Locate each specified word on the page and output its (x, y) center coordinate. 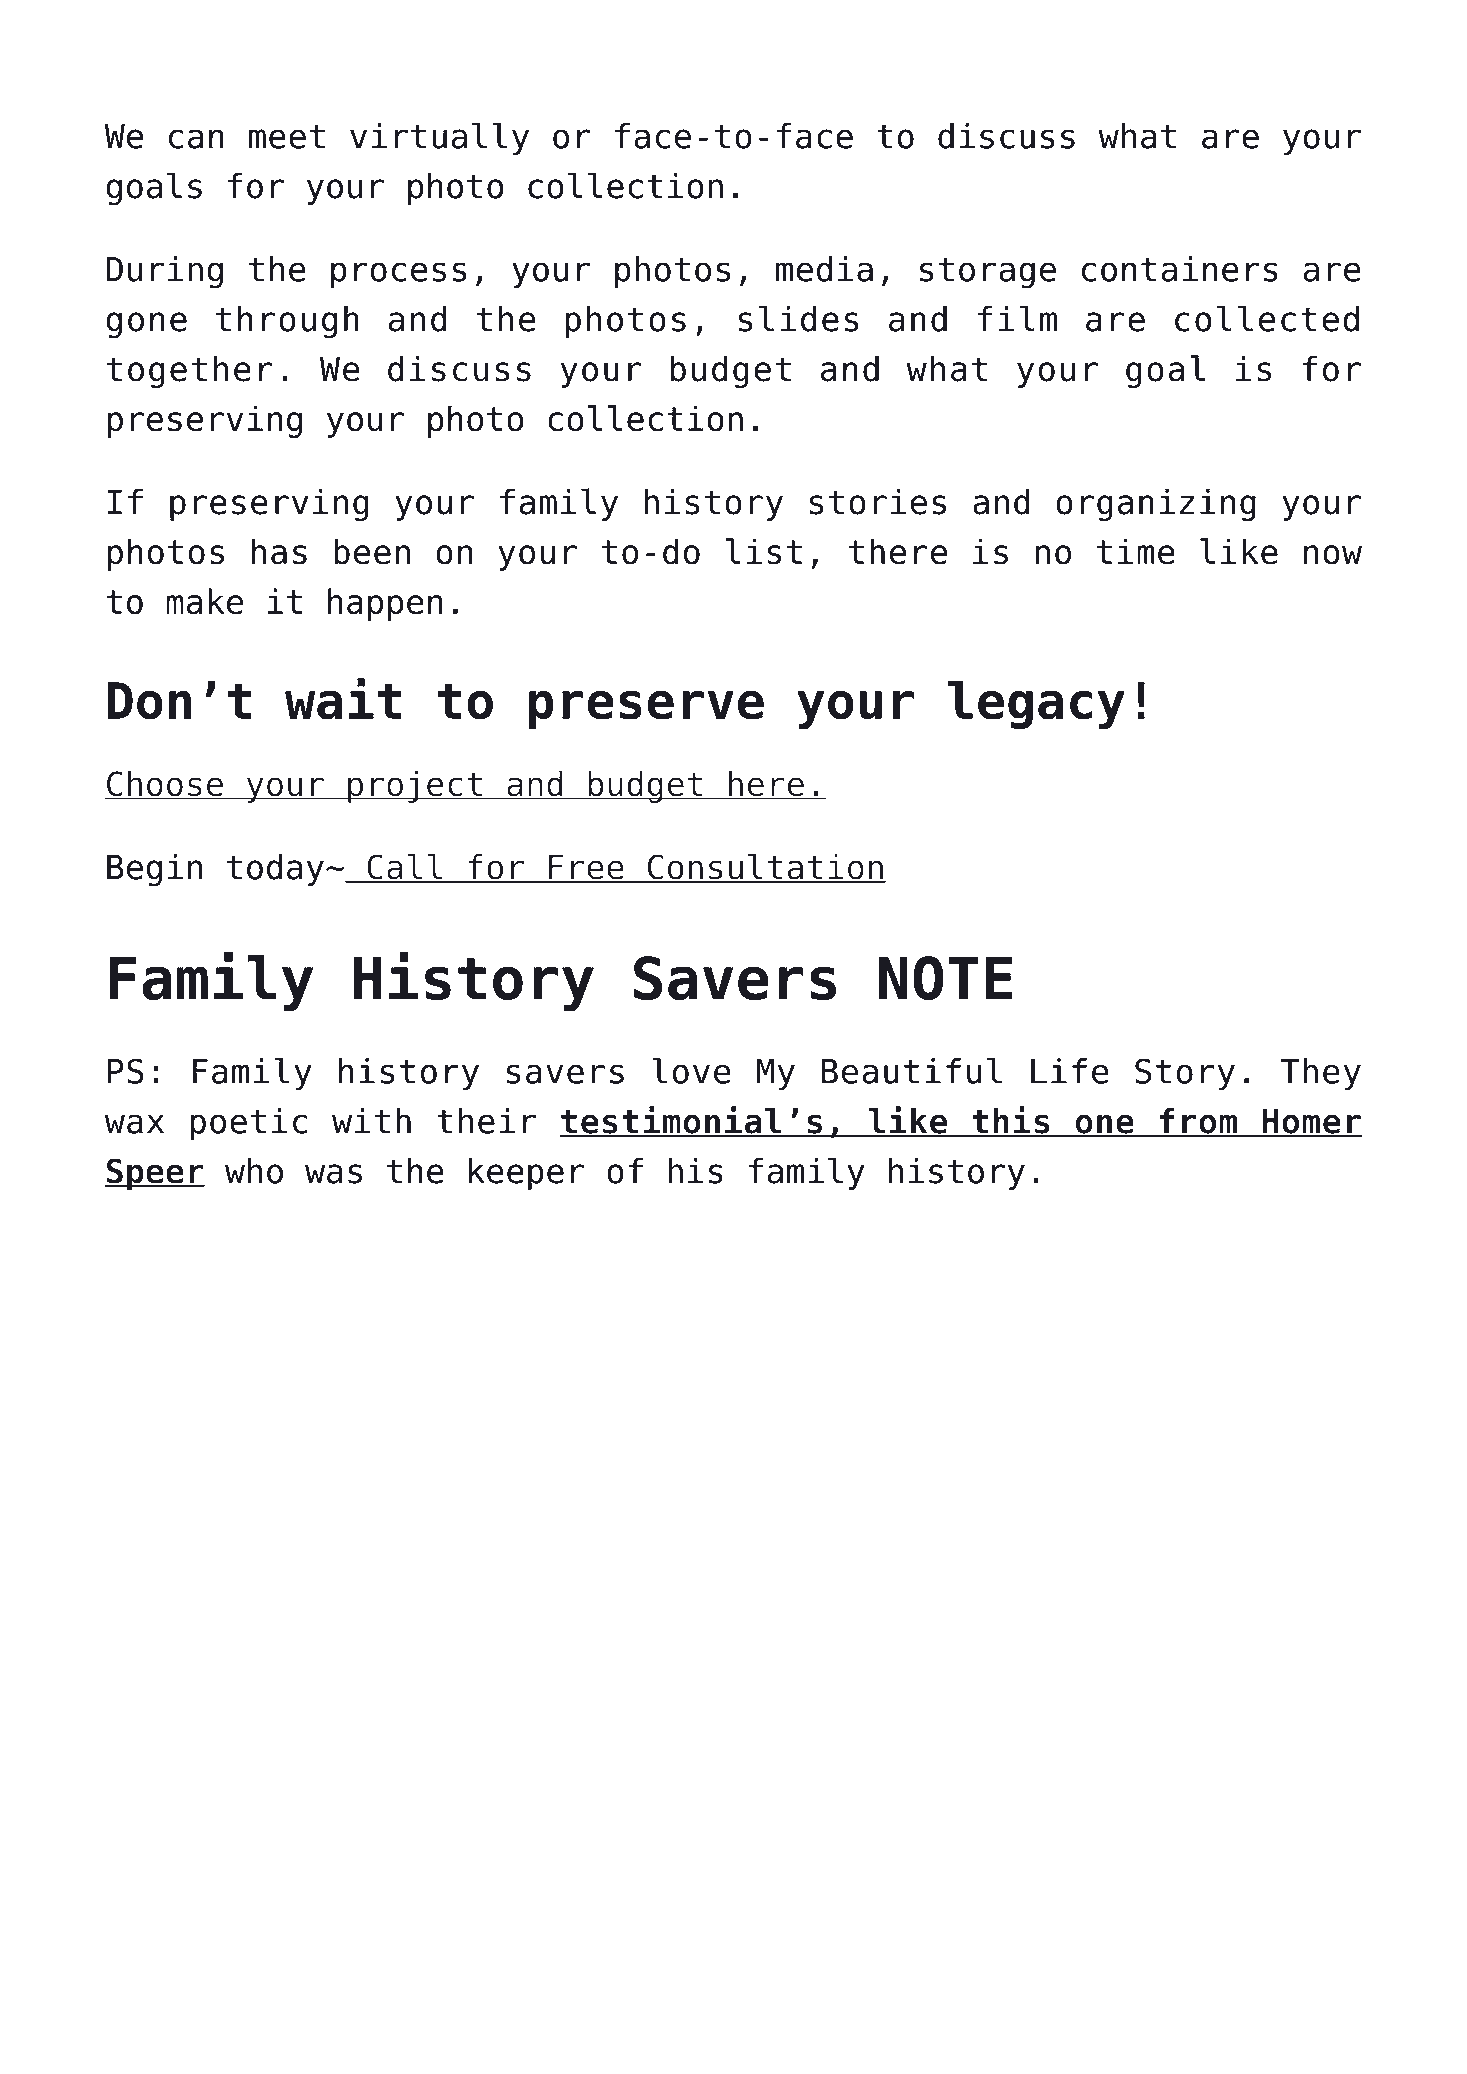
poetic (249, 1124)
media (824, 269)
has (279, 551)
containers (1180, 269)
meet (287, 136)
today (275, 869)
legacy (1036, 705)
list (764, 551)
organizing (1156, 504)
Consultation (765, 867)
